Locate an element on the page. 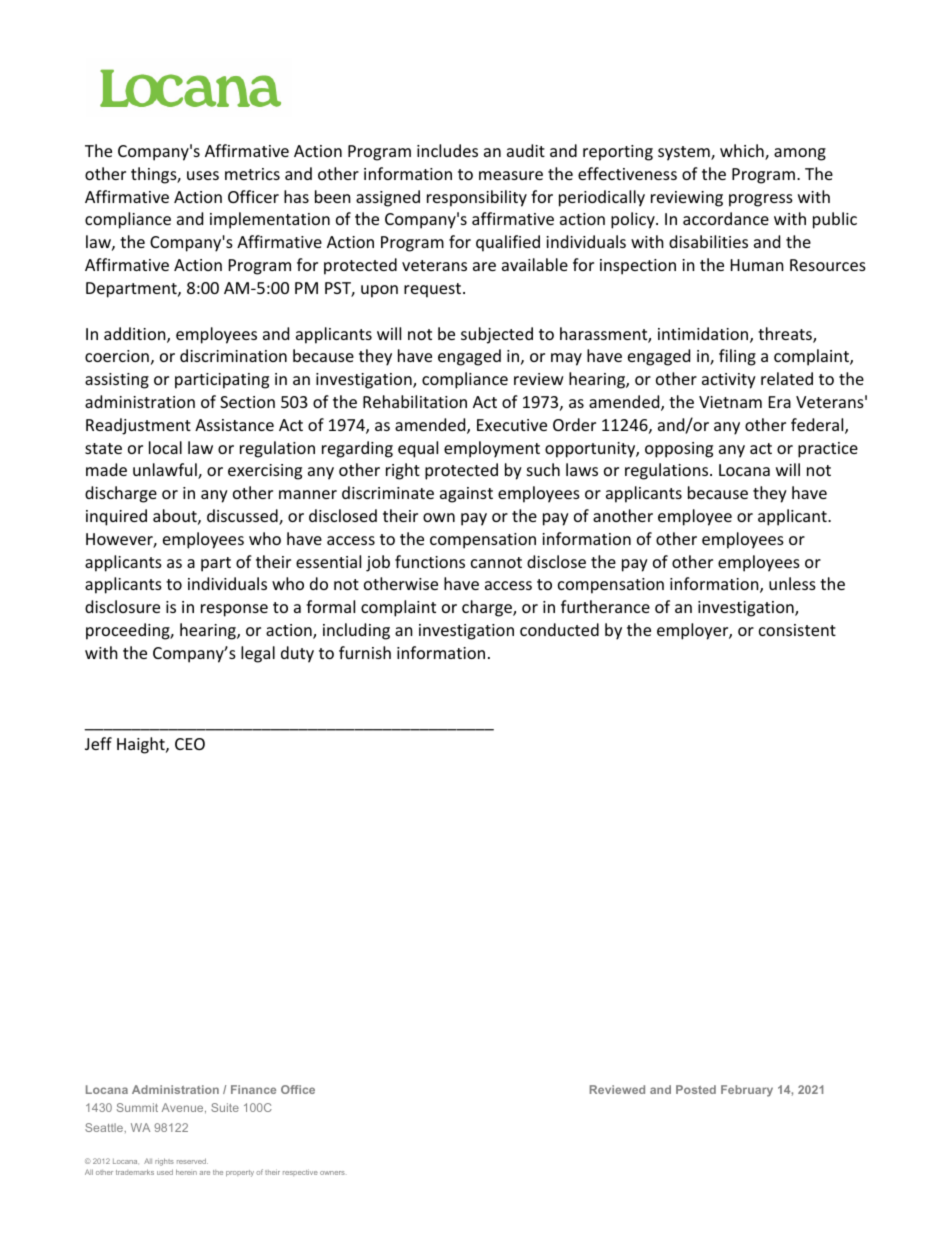 The height and width of the page is (1233, 952). uses is located at coordinates (203, 175).
